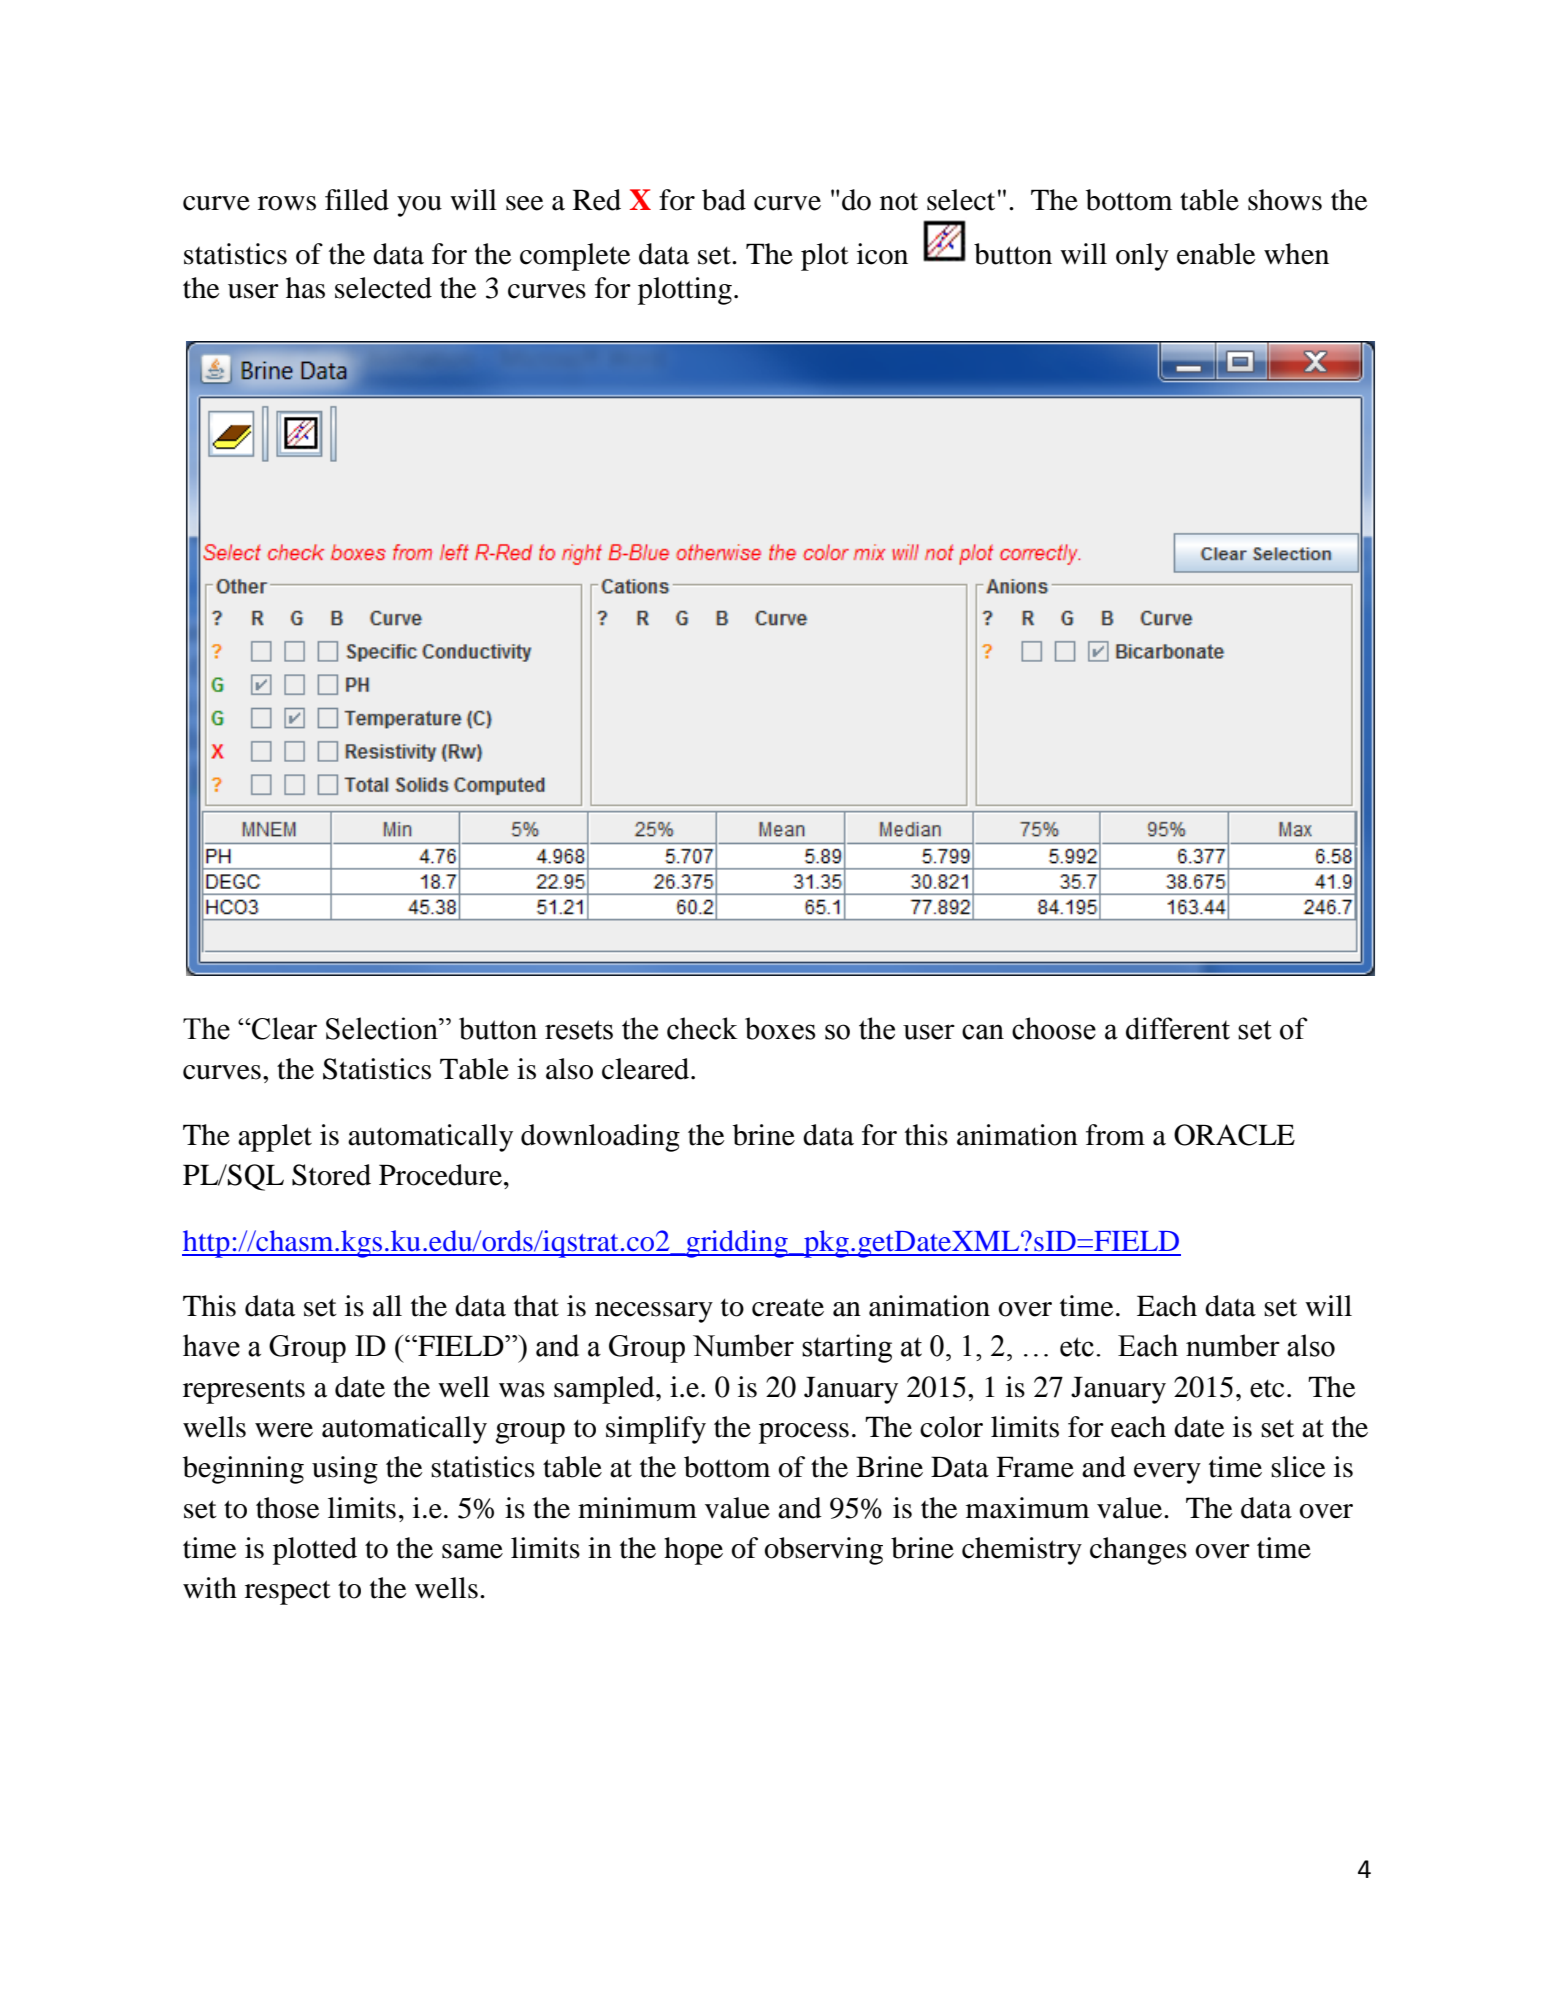 The image size is (1554, 2011). I want to click on filled, so click(357, 200).
